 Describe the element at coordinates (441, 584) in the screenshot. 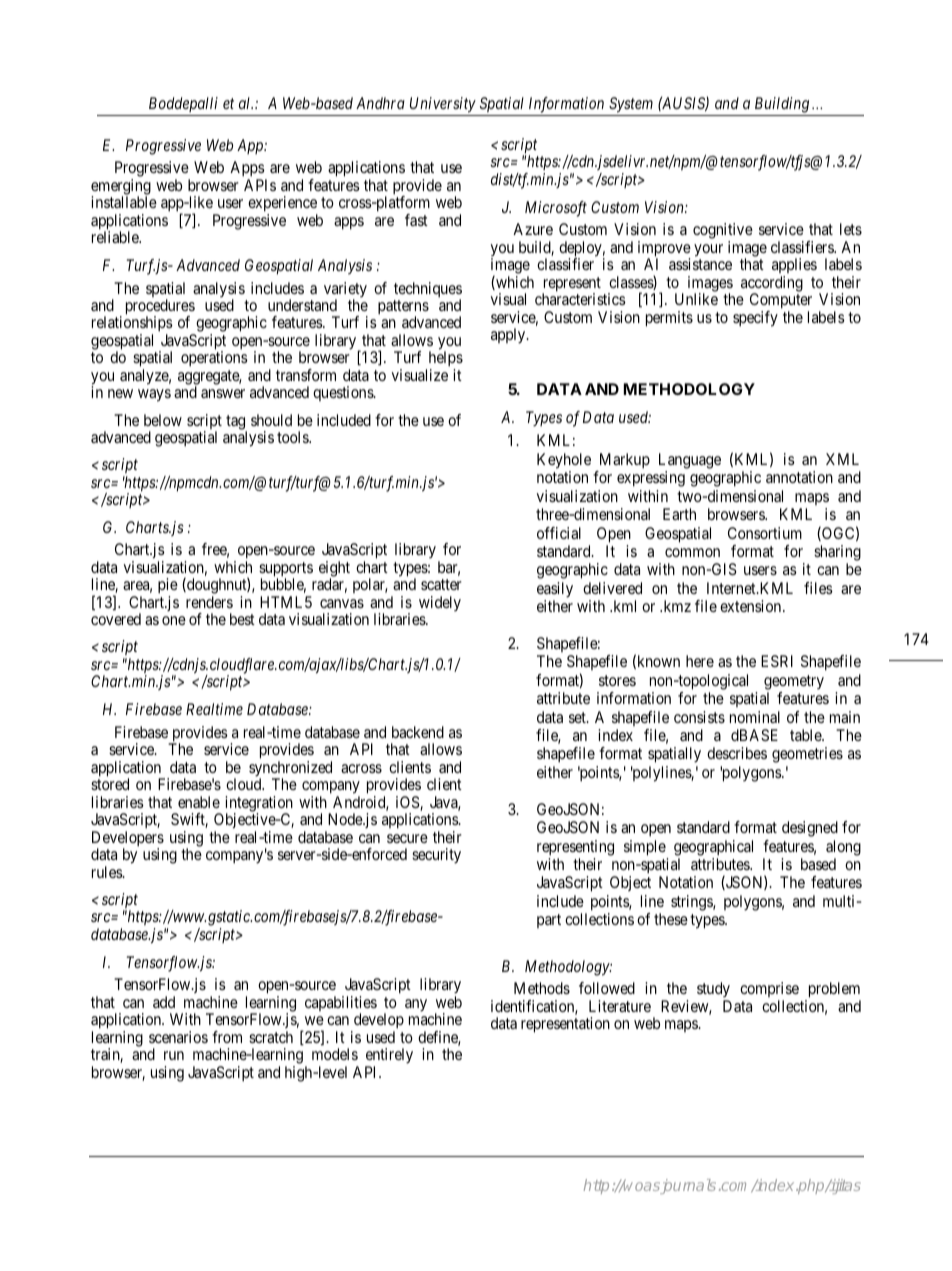

I see `scatter` at that location.
